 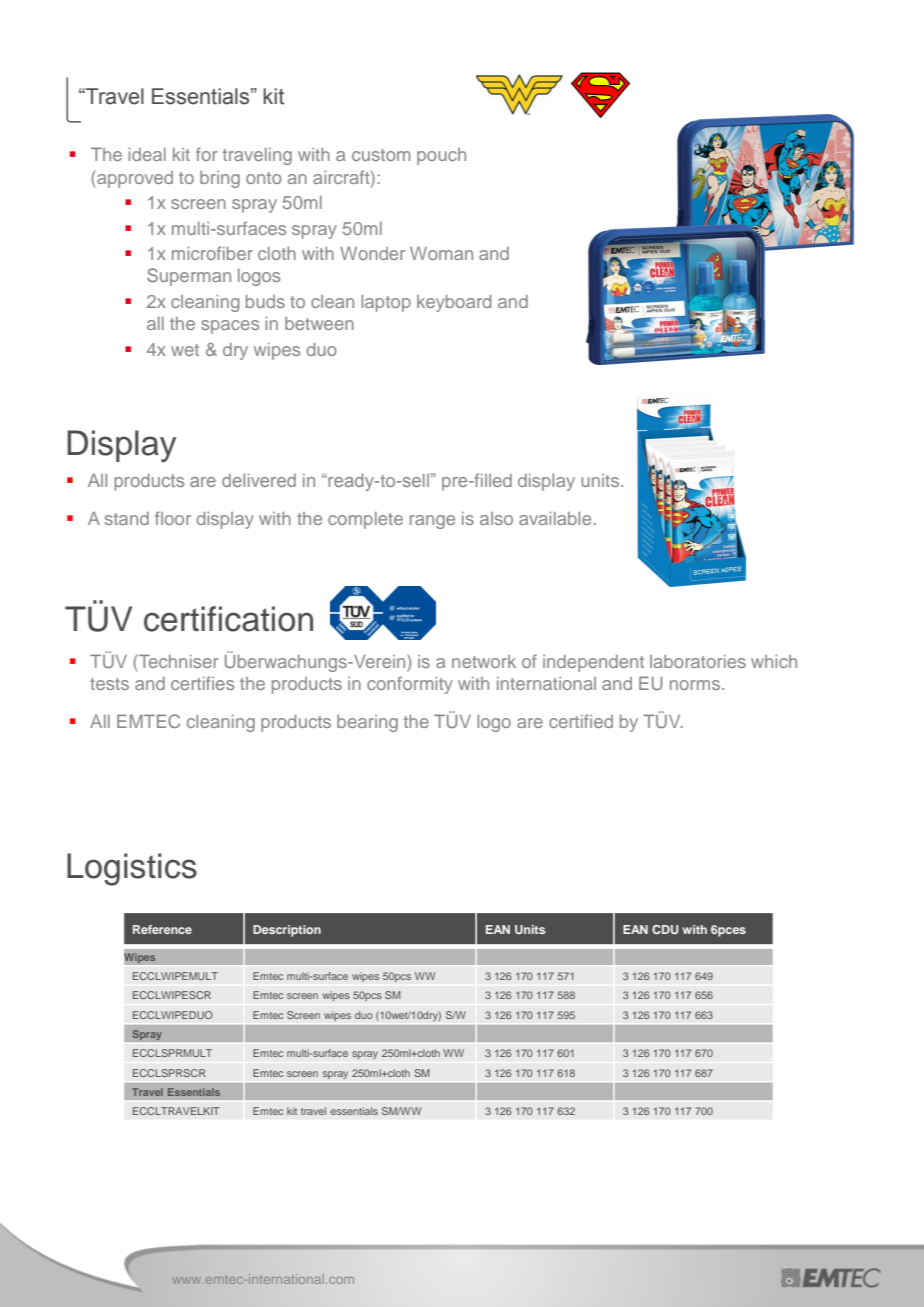 I want to click on Woman, so click(x=441, y=253).
